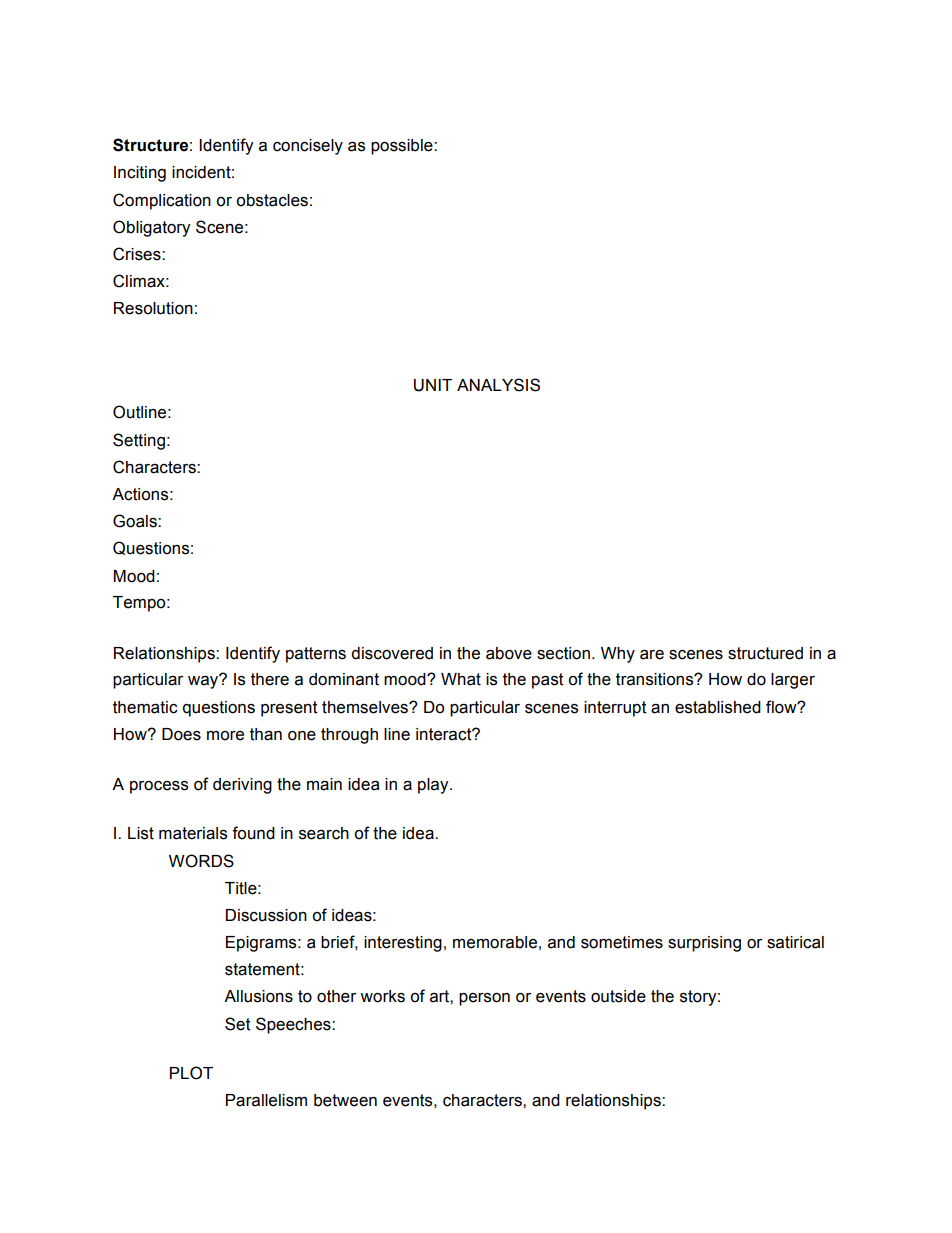  What do you see at coordinates (403, 147) in the image?
I see `possible` at bounding box center [403, 147].
